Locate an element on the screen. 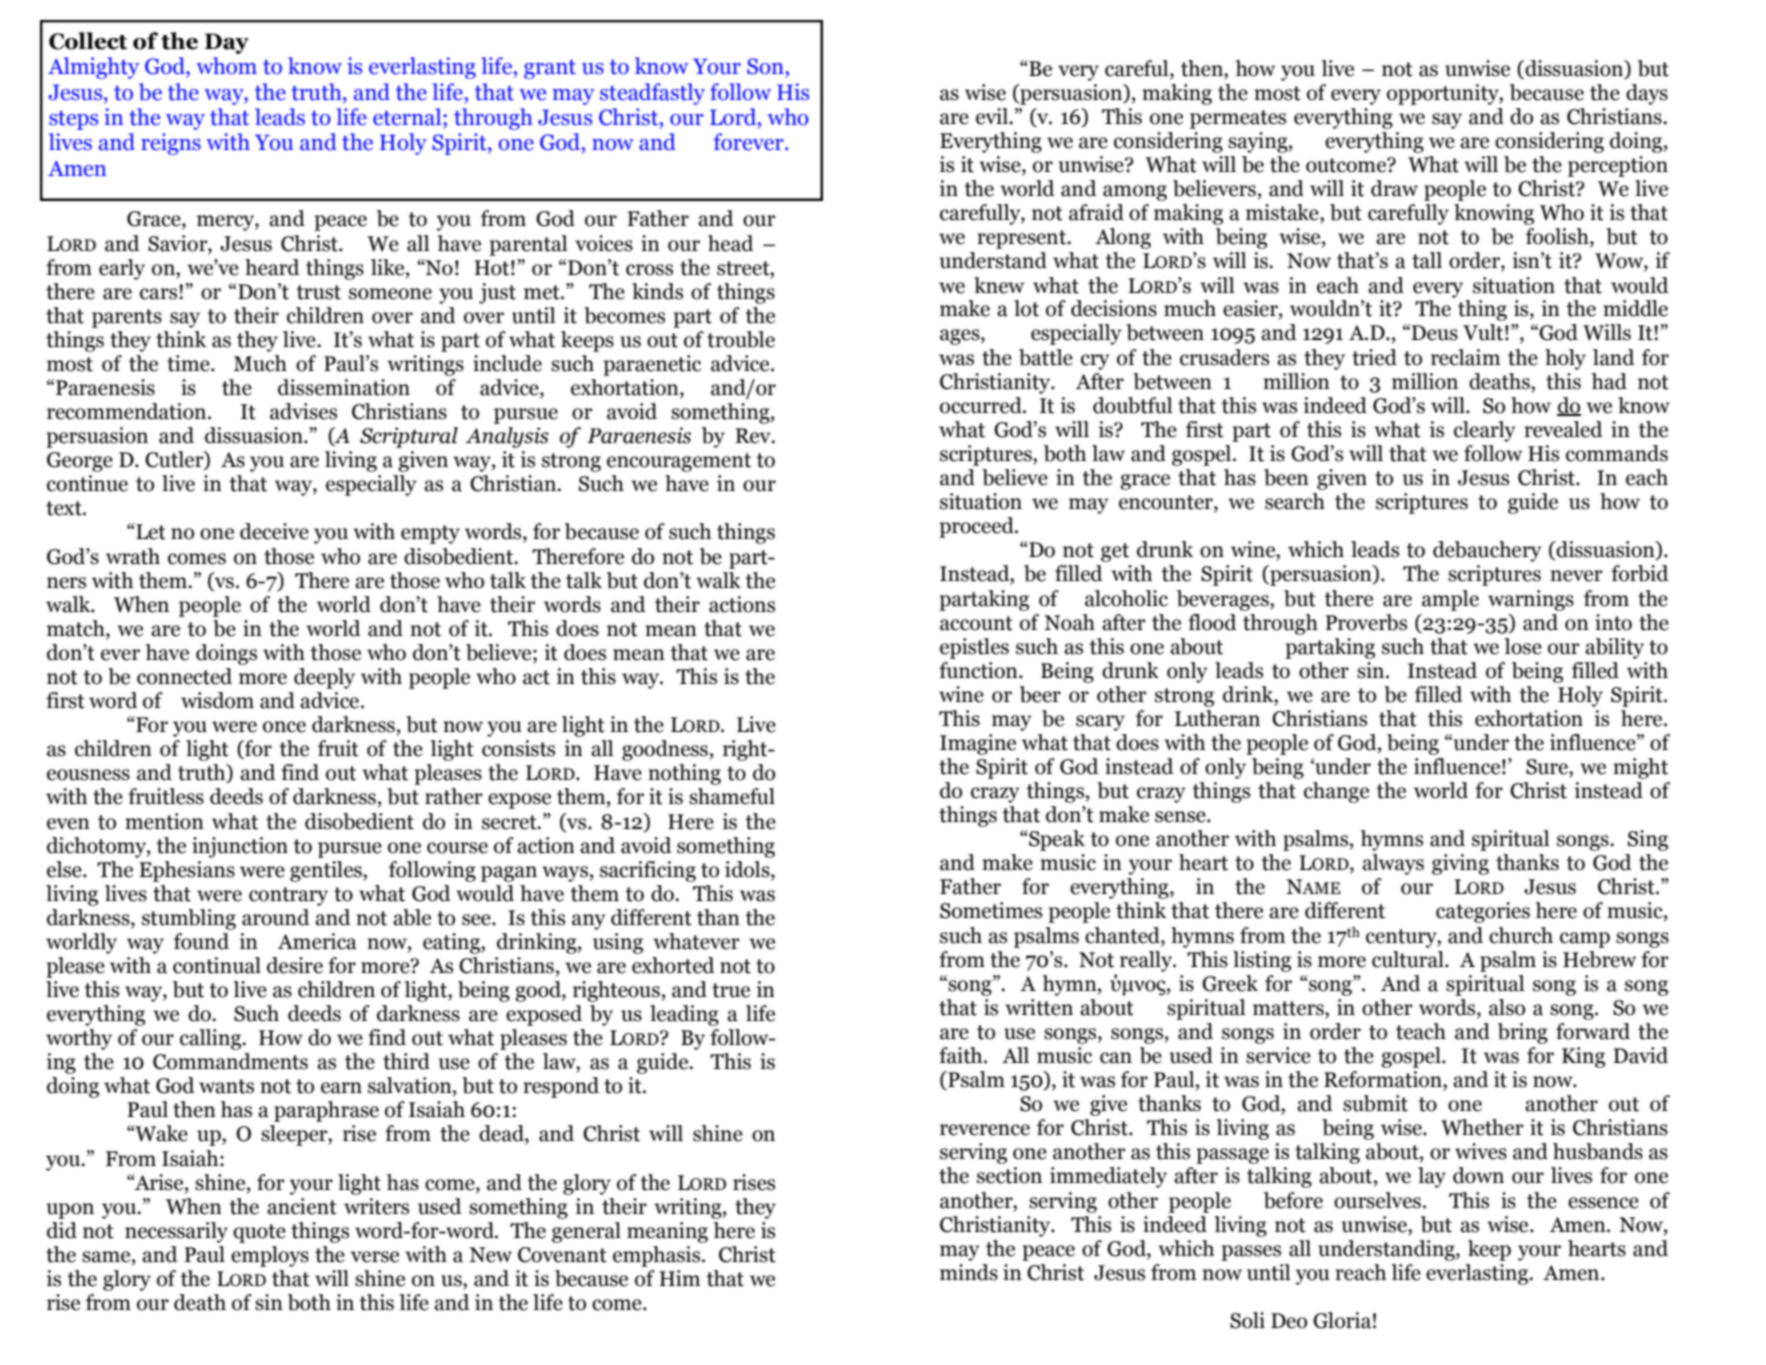  evil is located at coordinates (993, 116).
